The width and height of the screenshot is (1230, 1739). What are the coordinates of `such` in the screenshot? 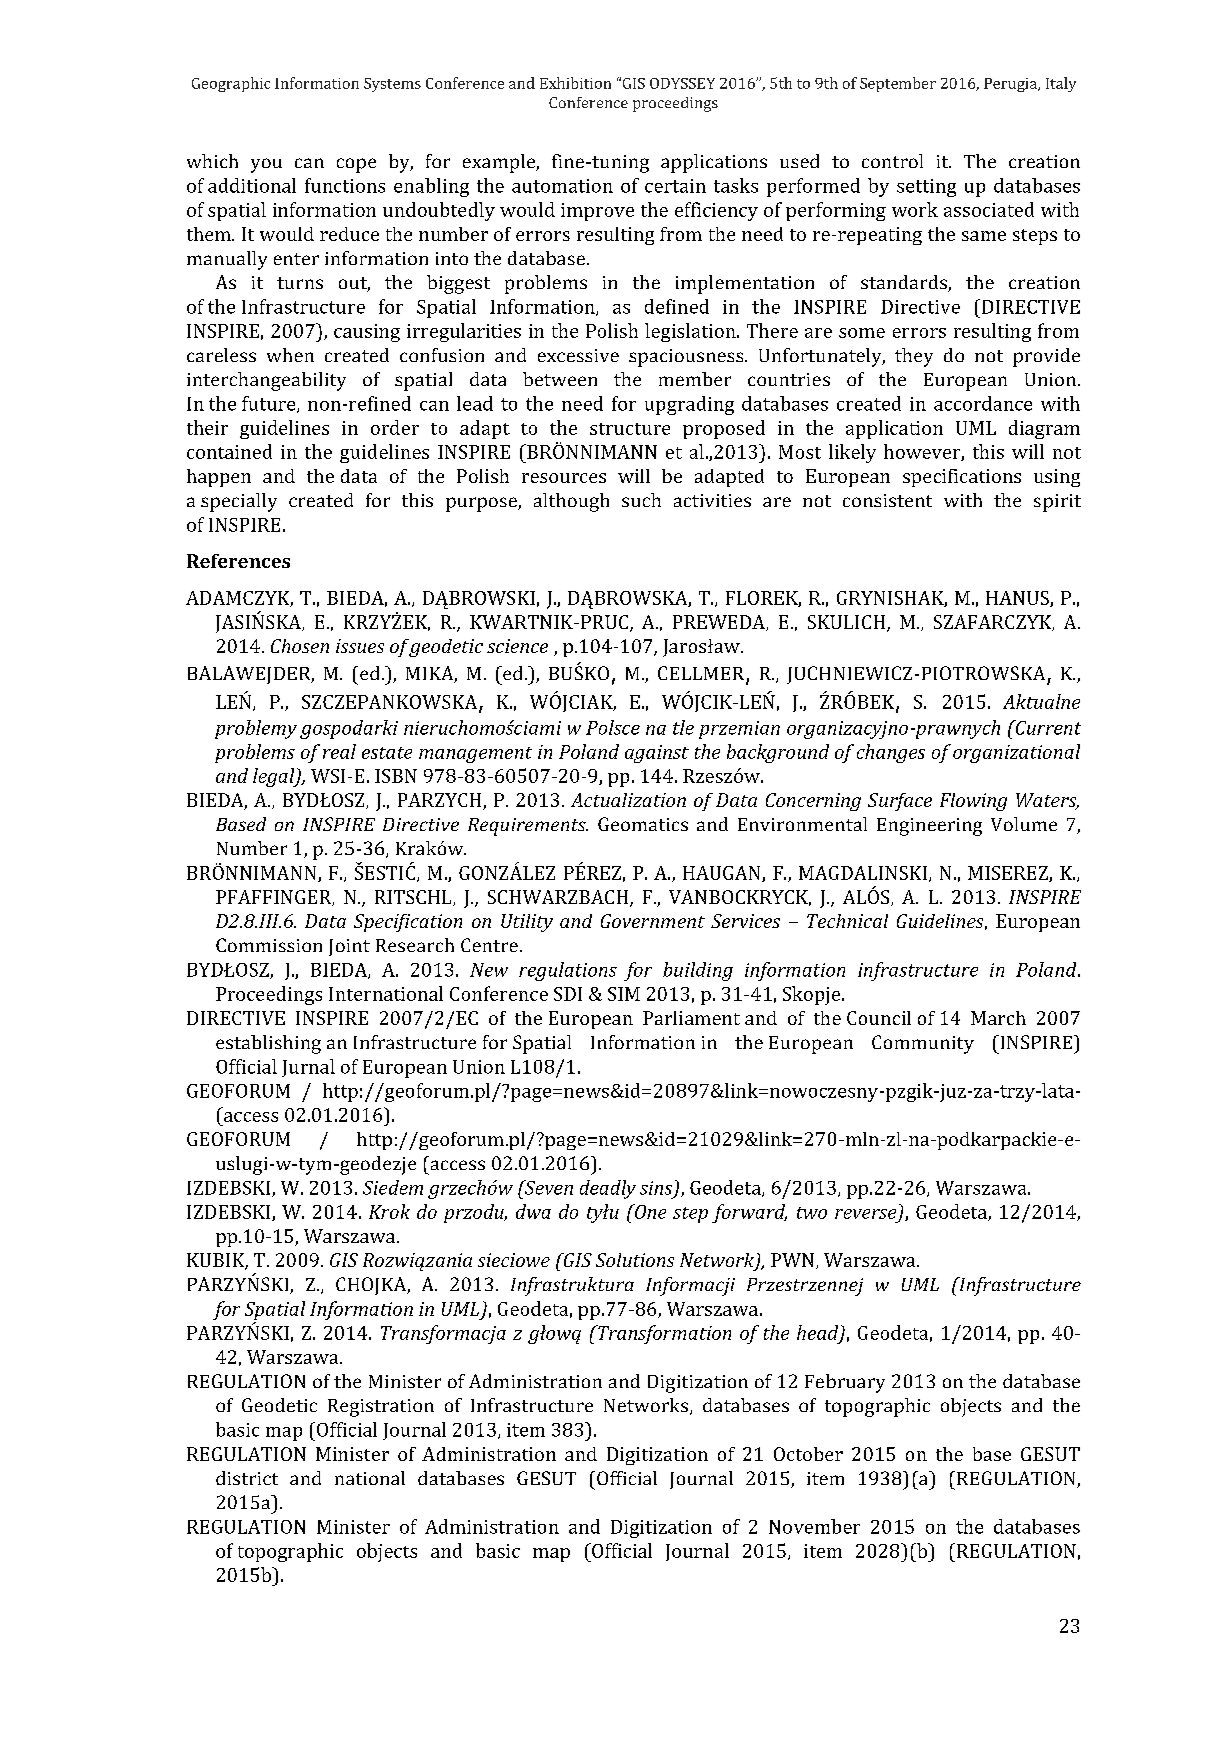 It's located at (641, 500).
